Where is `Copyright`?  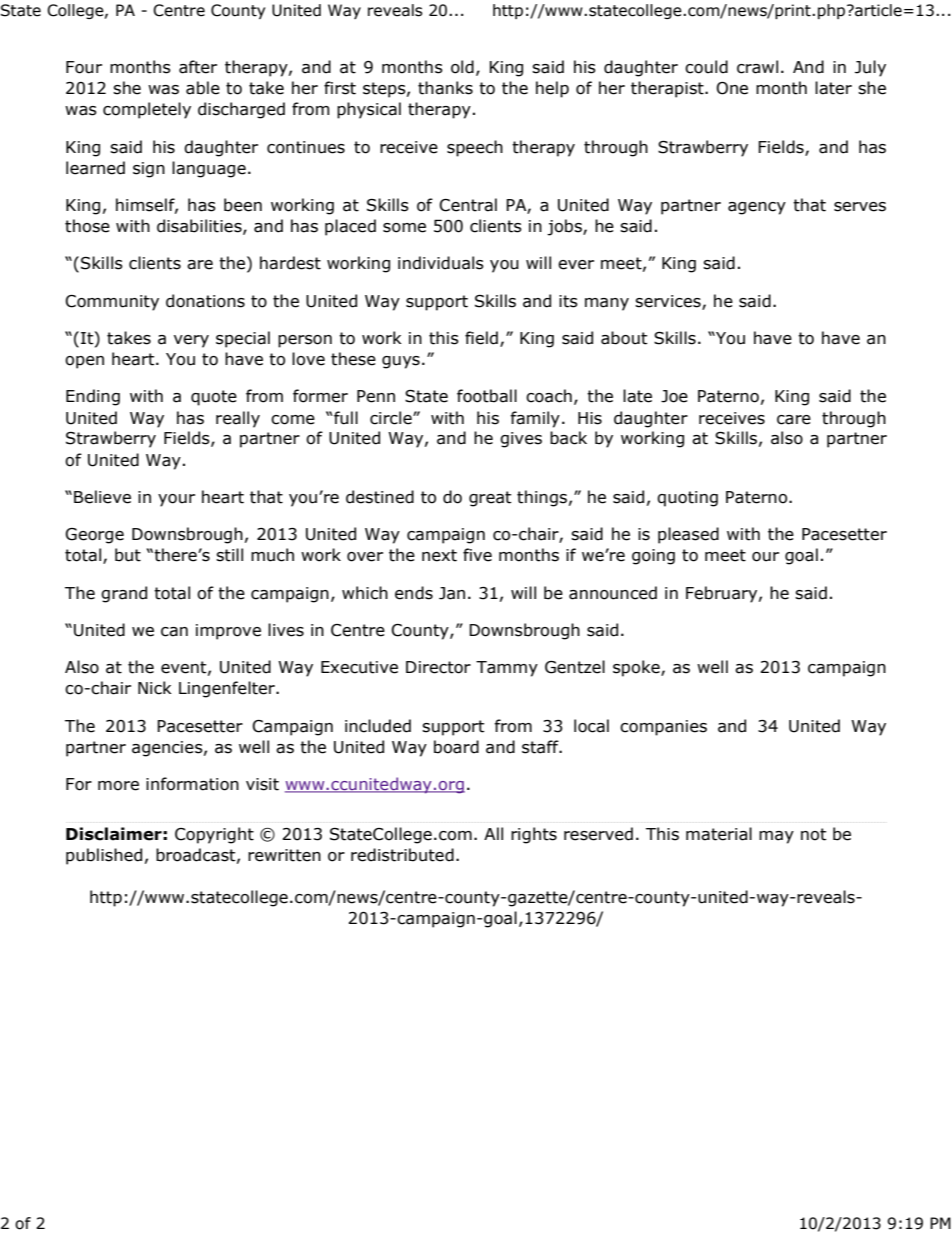
Copyright is located at coordinates (214, 835).
